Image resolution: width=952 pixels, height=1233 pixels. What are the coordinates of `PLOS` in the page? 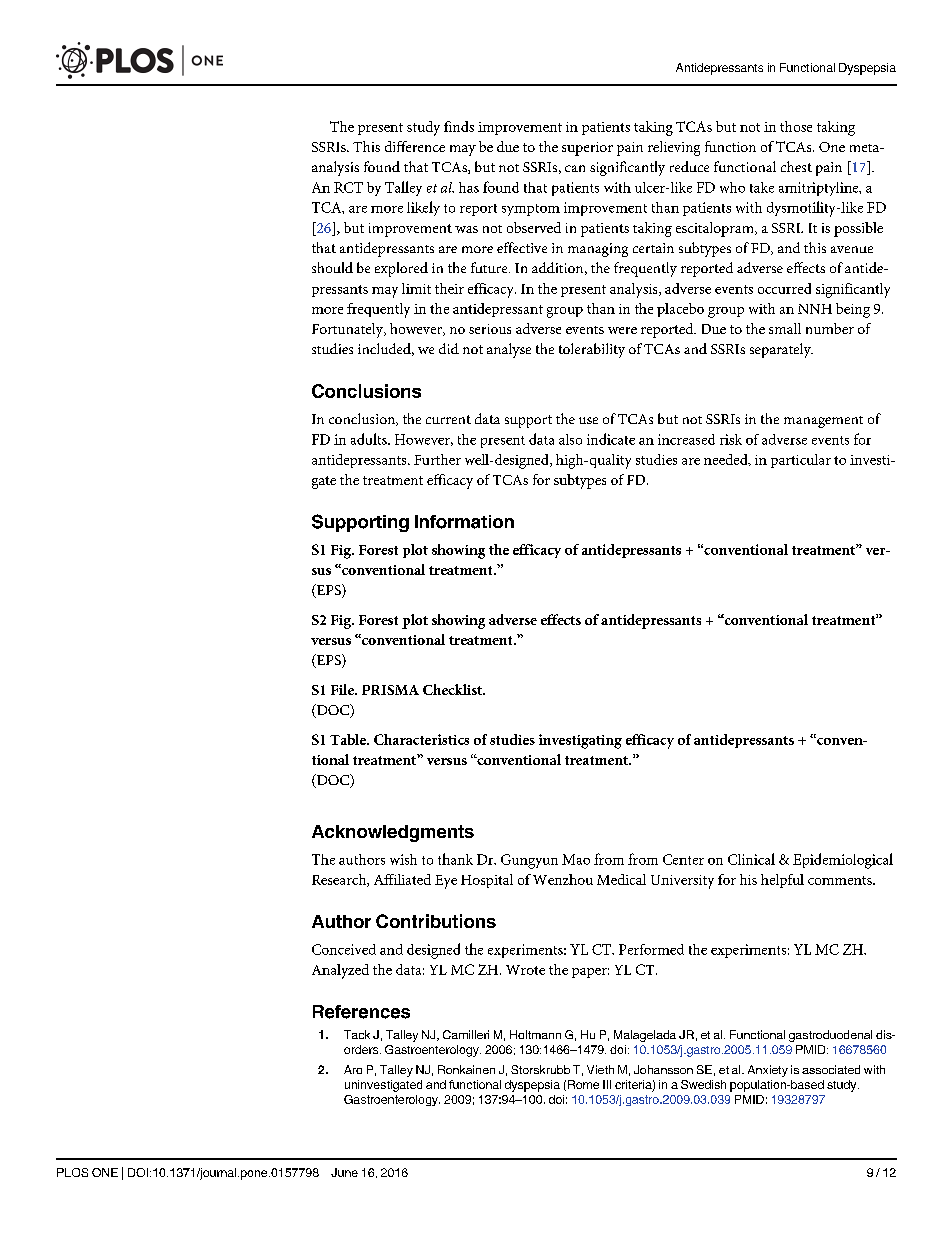 It's located at (72, 1172).
